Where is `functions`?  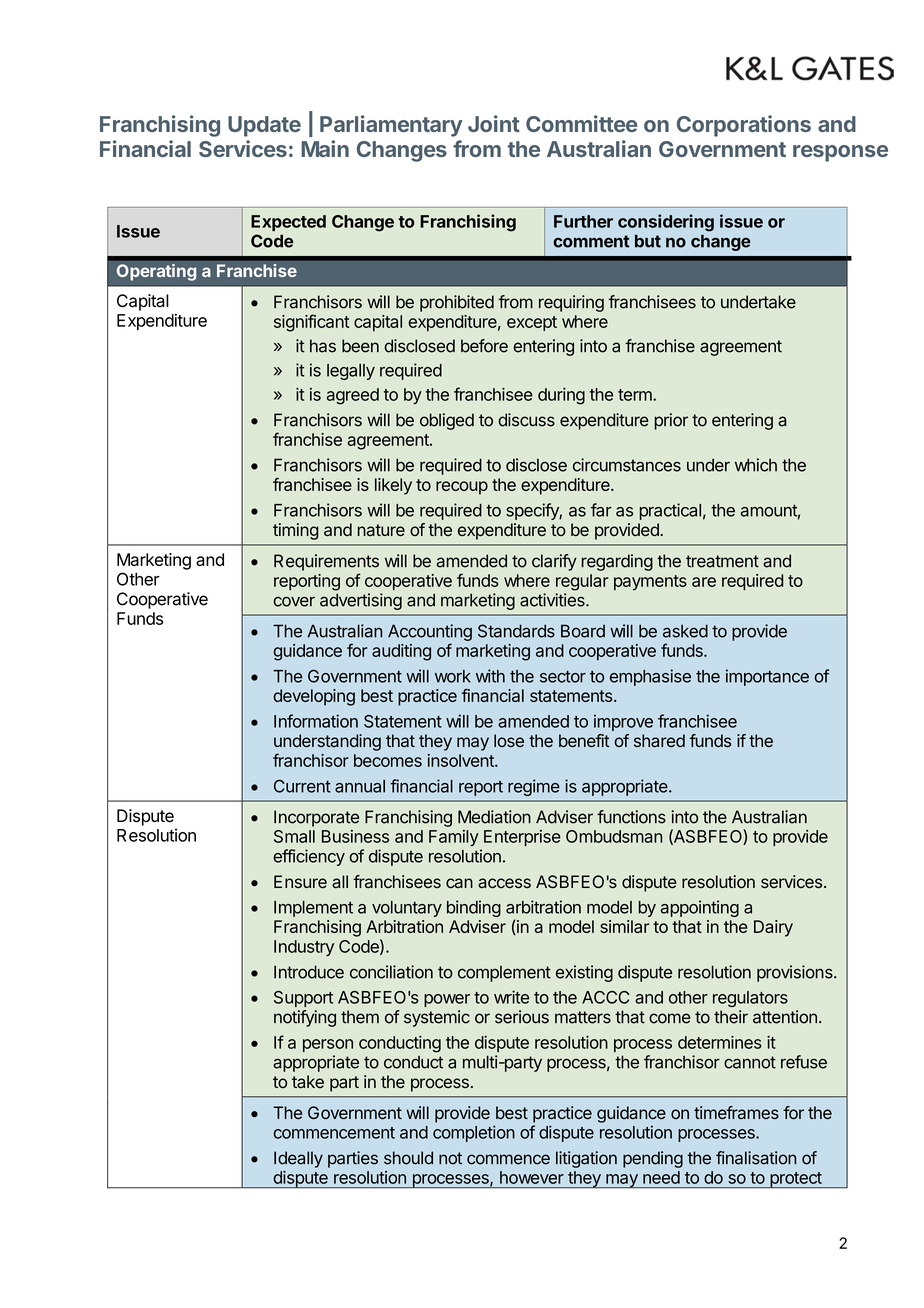 functions is located at coordinates (631, 817).
